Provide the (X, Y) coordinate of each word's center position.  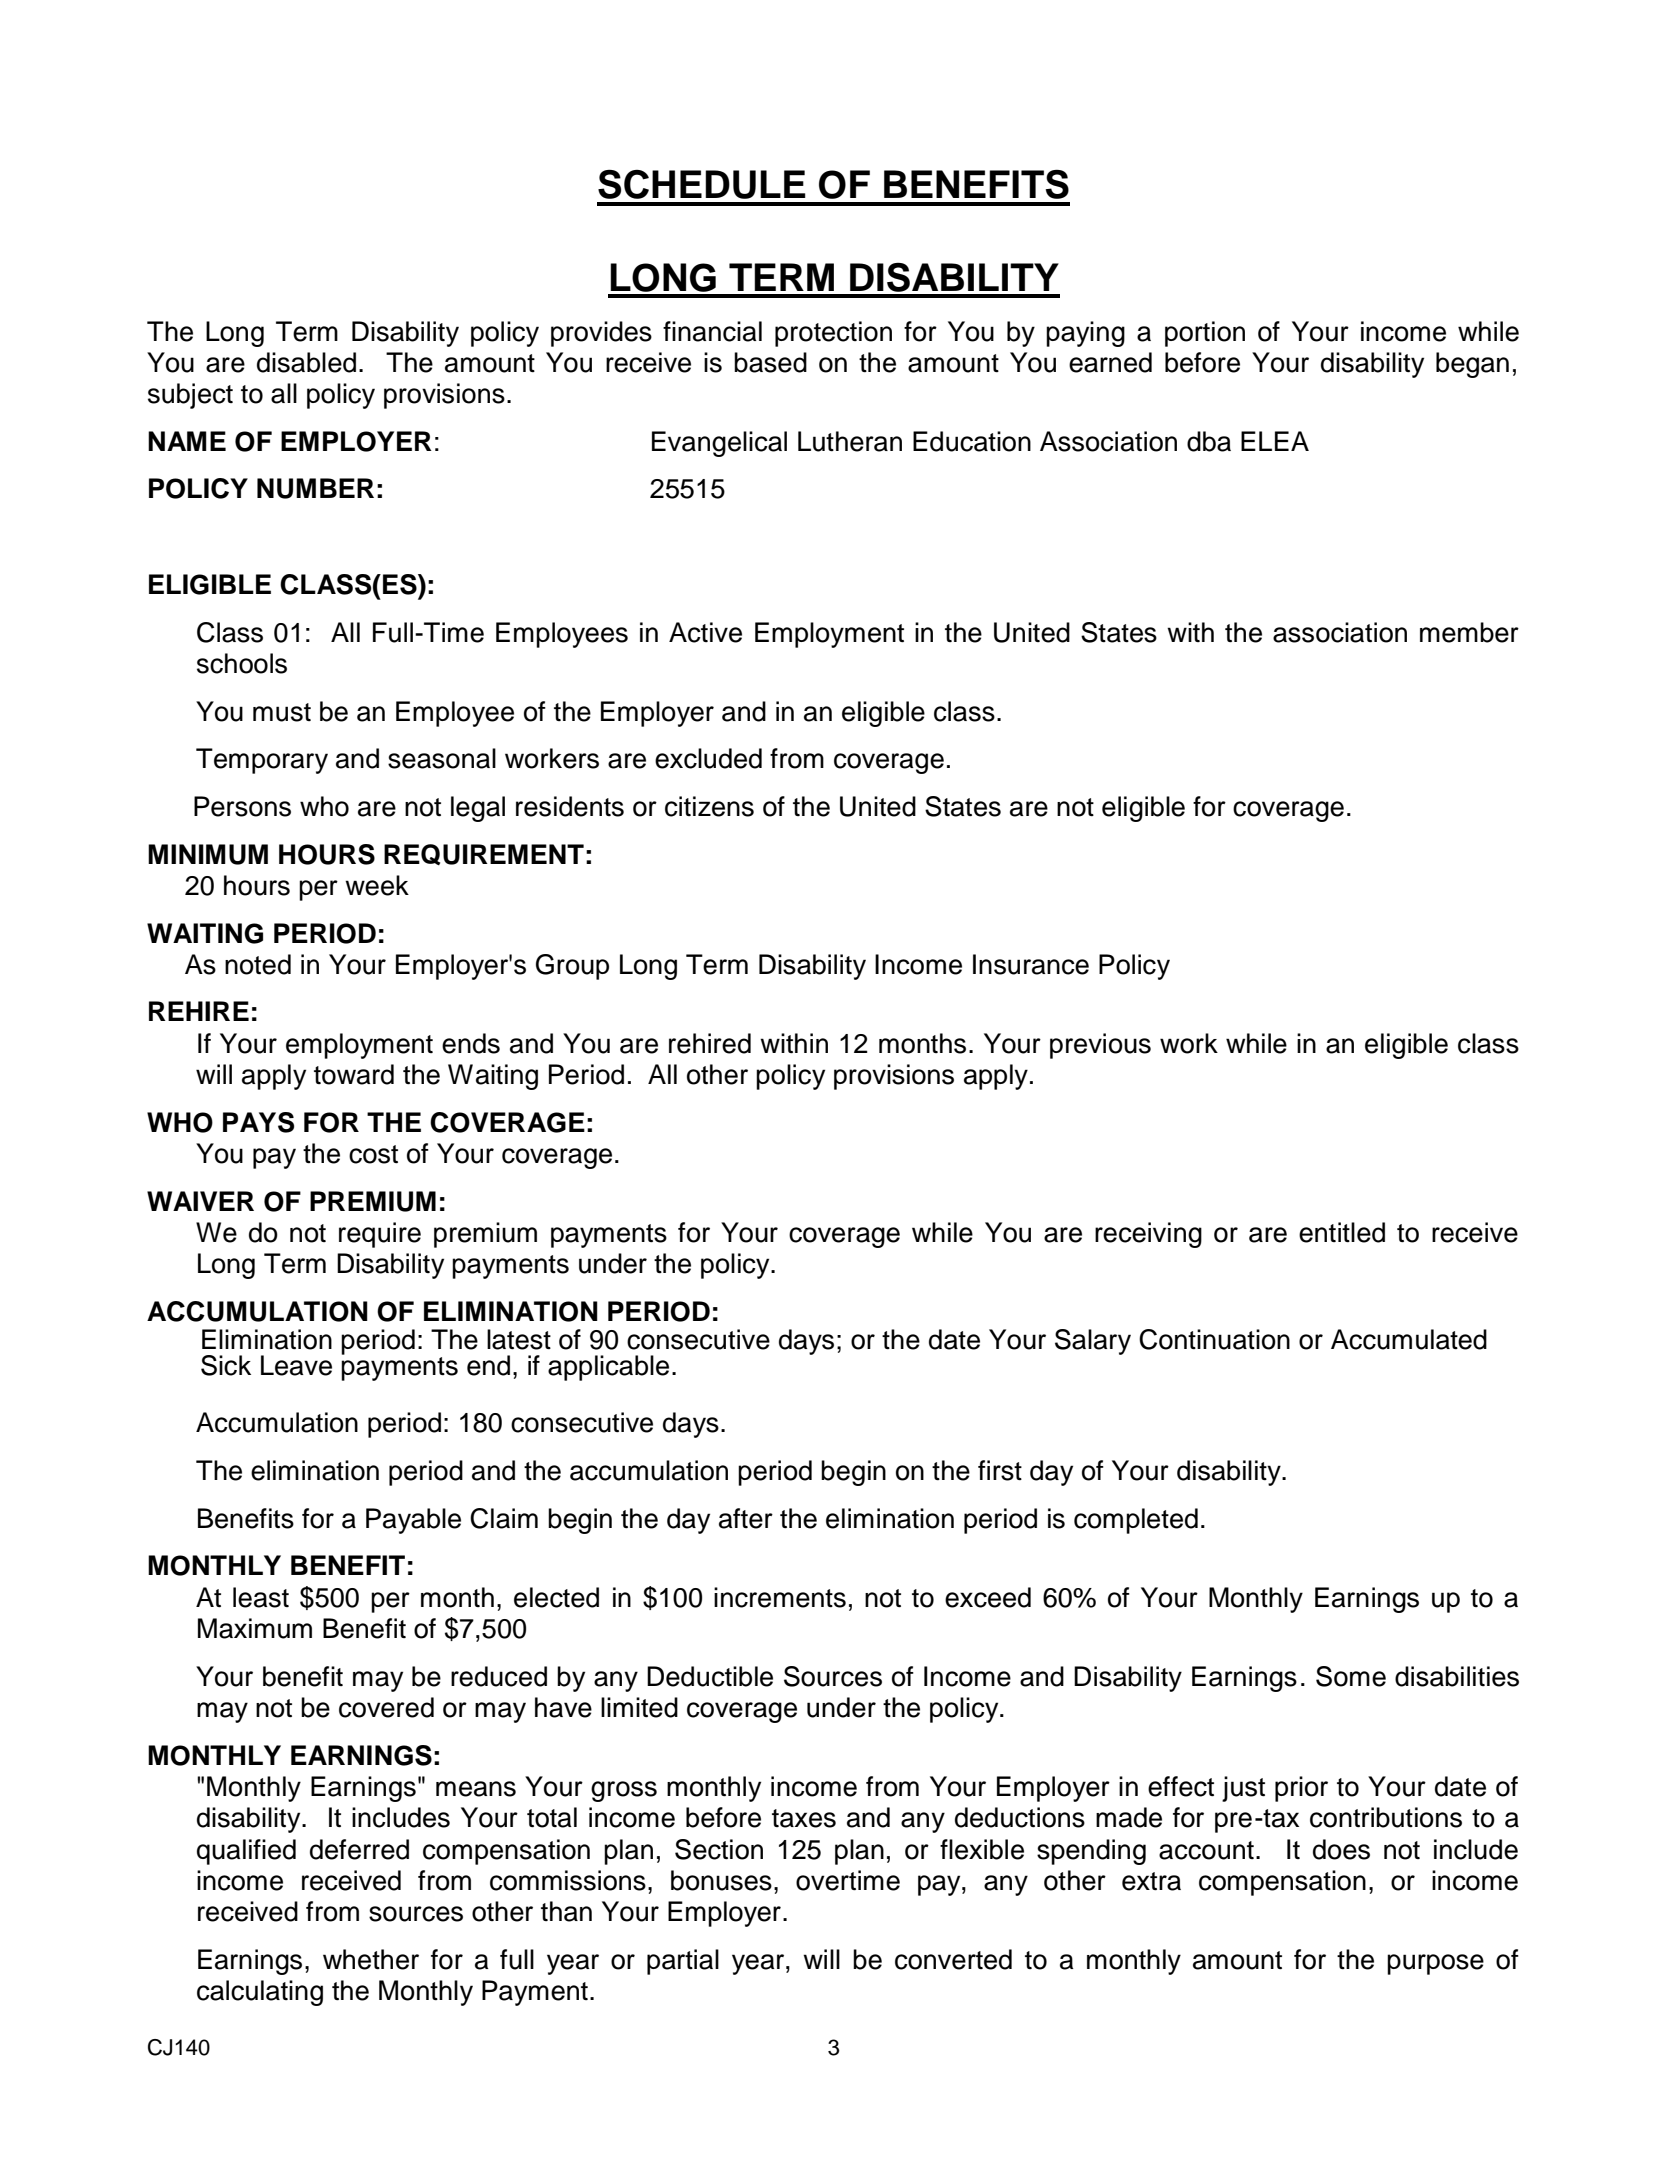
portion (1205, 334)
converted (953, 1959)
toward (354, 1074)
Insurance (1031, 964)
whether (371, 1959)
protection (833, 334)
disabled (306, 362)
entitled (1342, 1232)
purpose (1435, 1964)
